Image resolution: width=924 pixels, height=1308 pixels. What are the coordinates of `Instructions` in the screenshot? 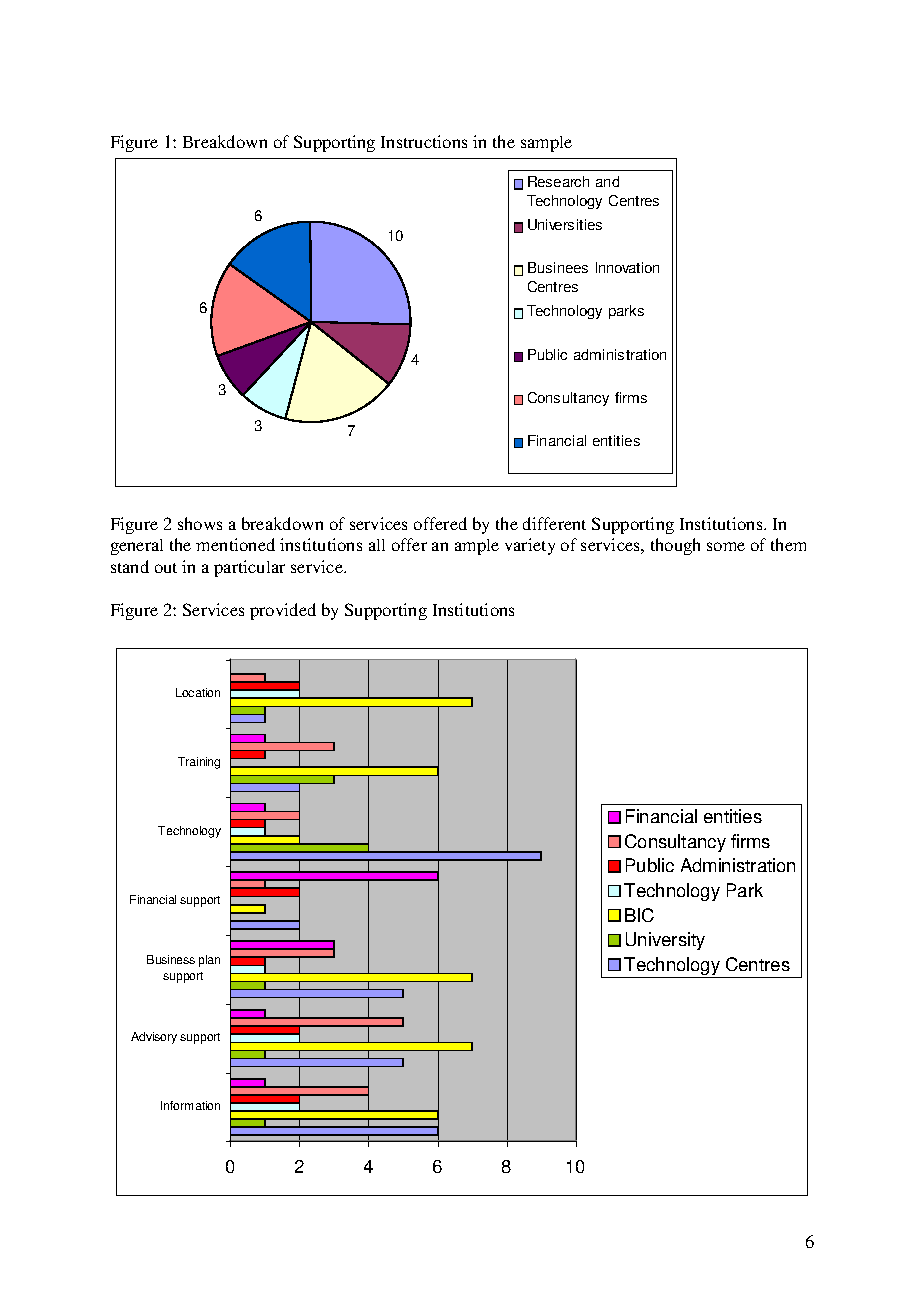 It's located at (424, 141).
